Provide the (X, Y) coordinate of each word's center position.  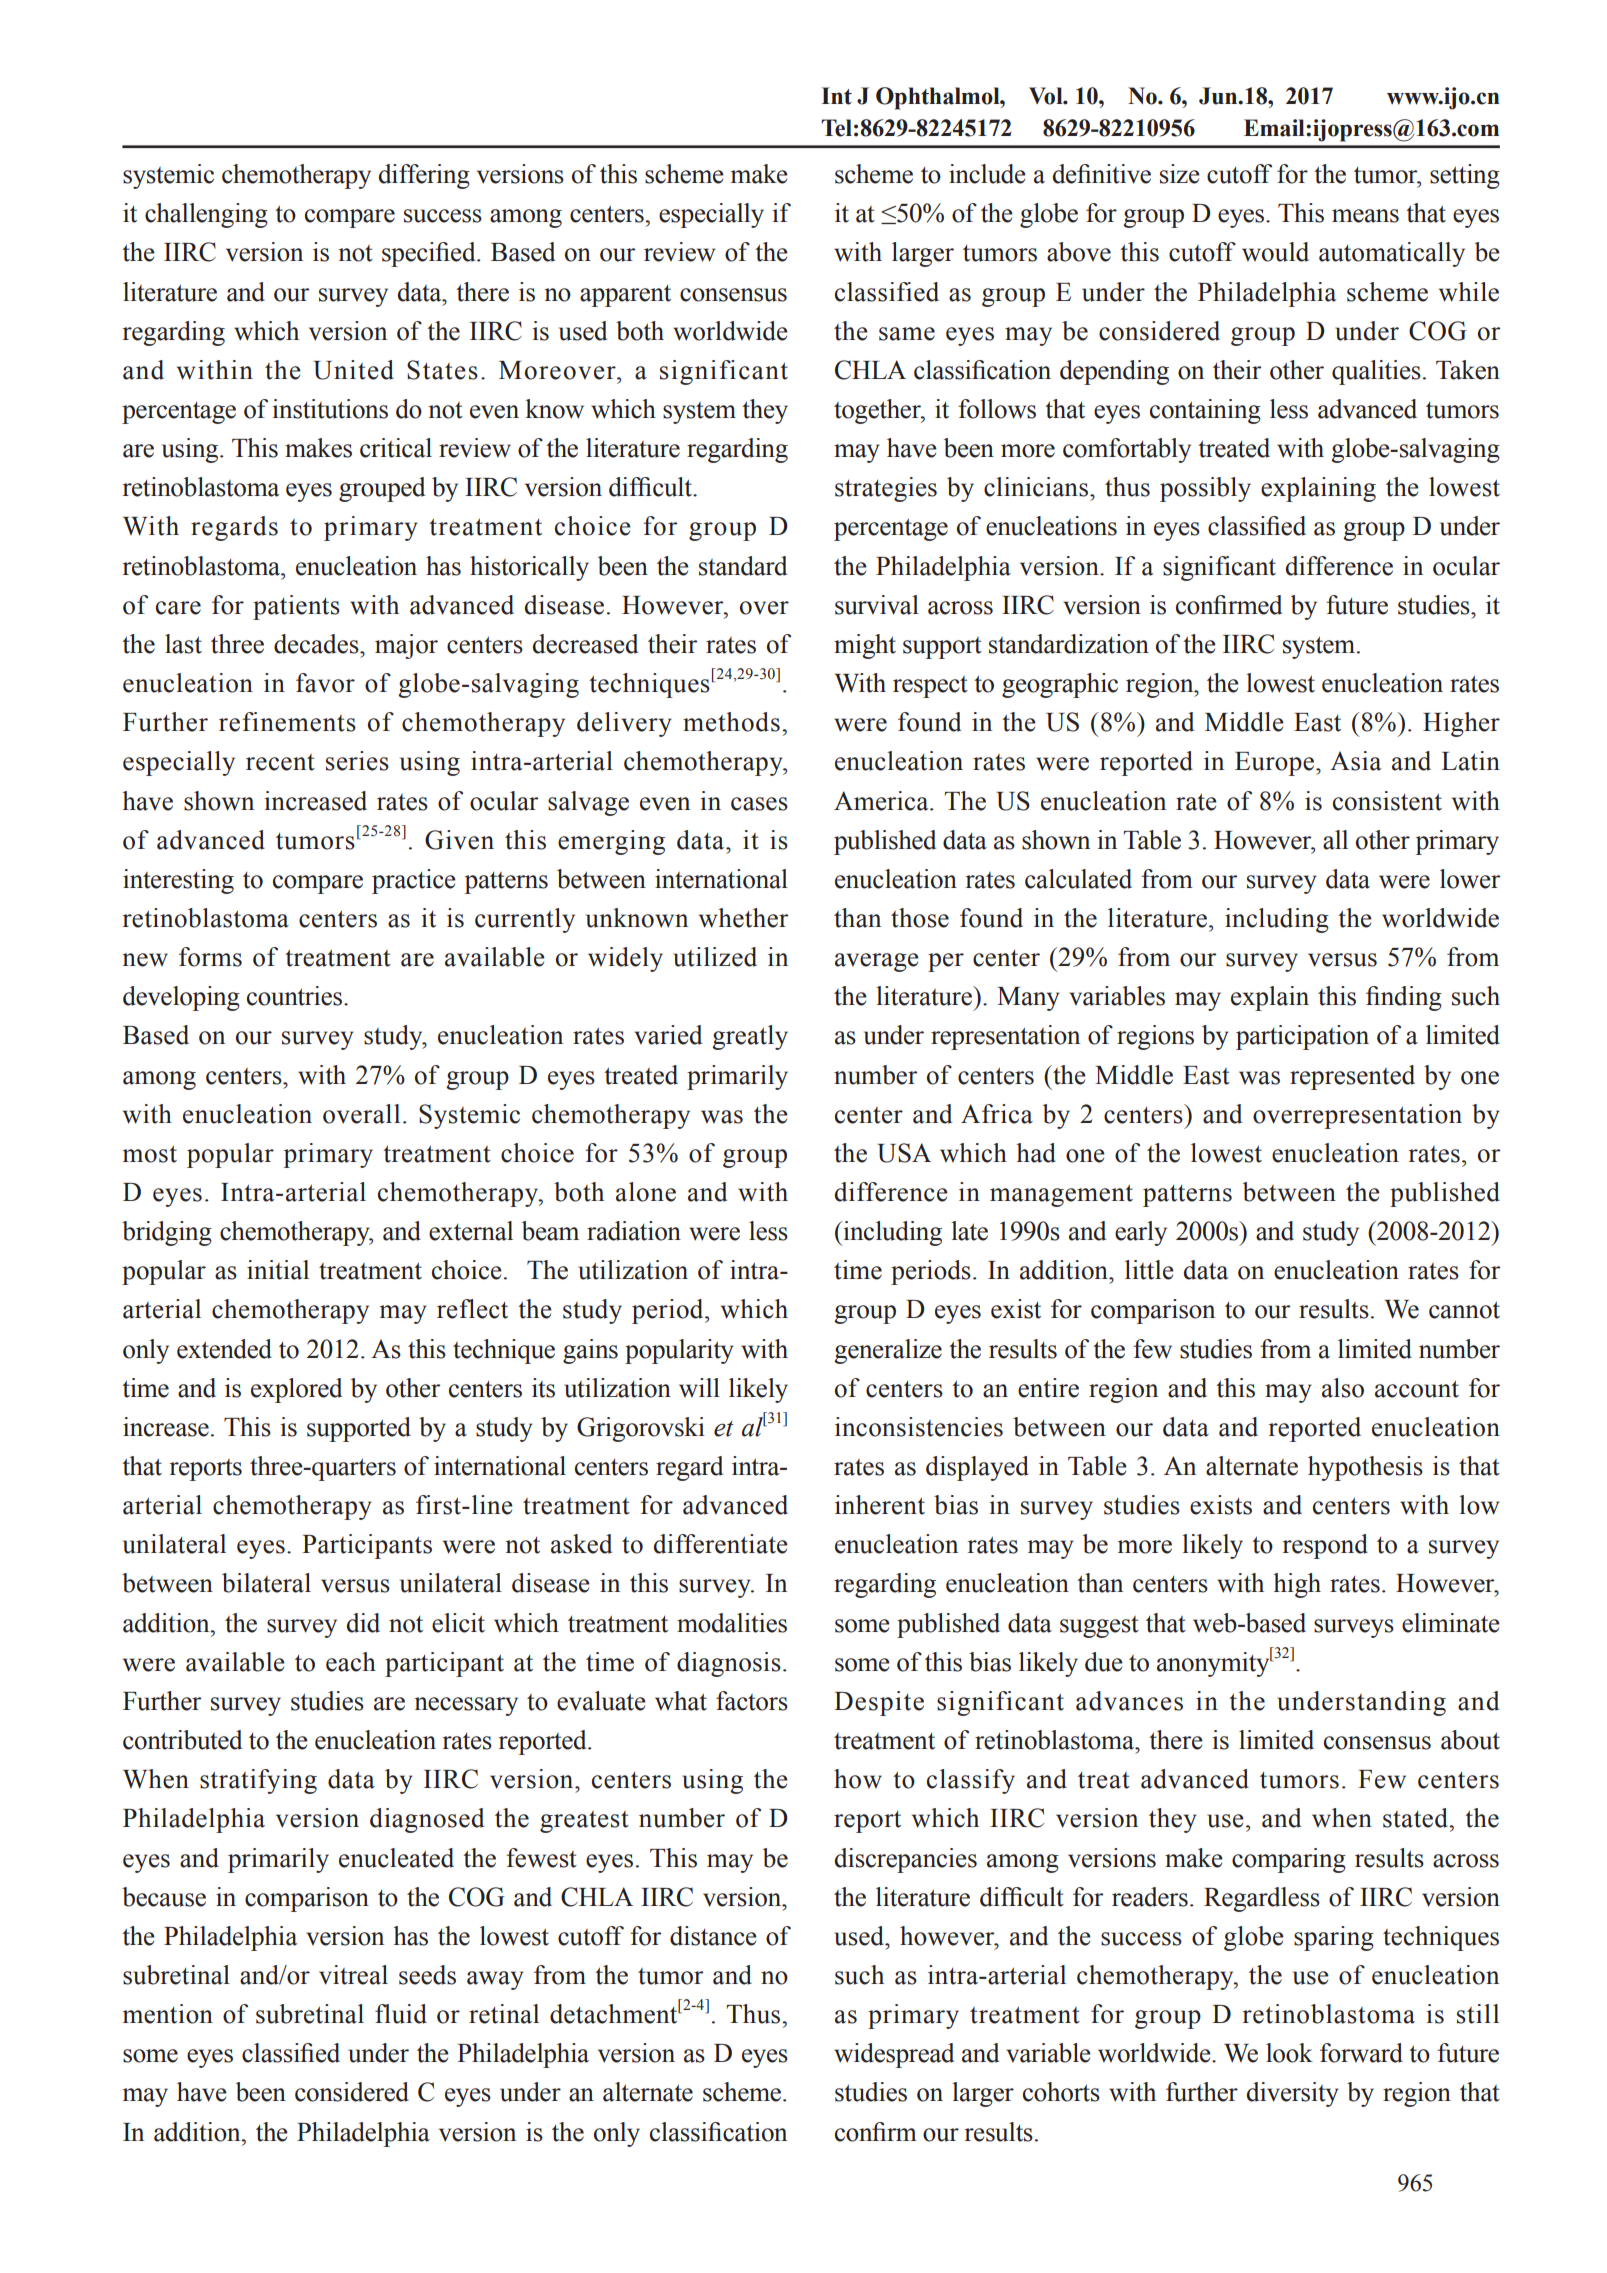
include (987, 174)
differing (424, 176)
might (865, 646)
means (1365, 216)
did (363, 1623)
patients (296, 607)
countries (296, 996)
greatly (750, 1037)
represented (1352, 1077)
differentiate (721, 1544)
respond (1325, 1546)
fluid (401, 2014)
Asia (1355, 761)
